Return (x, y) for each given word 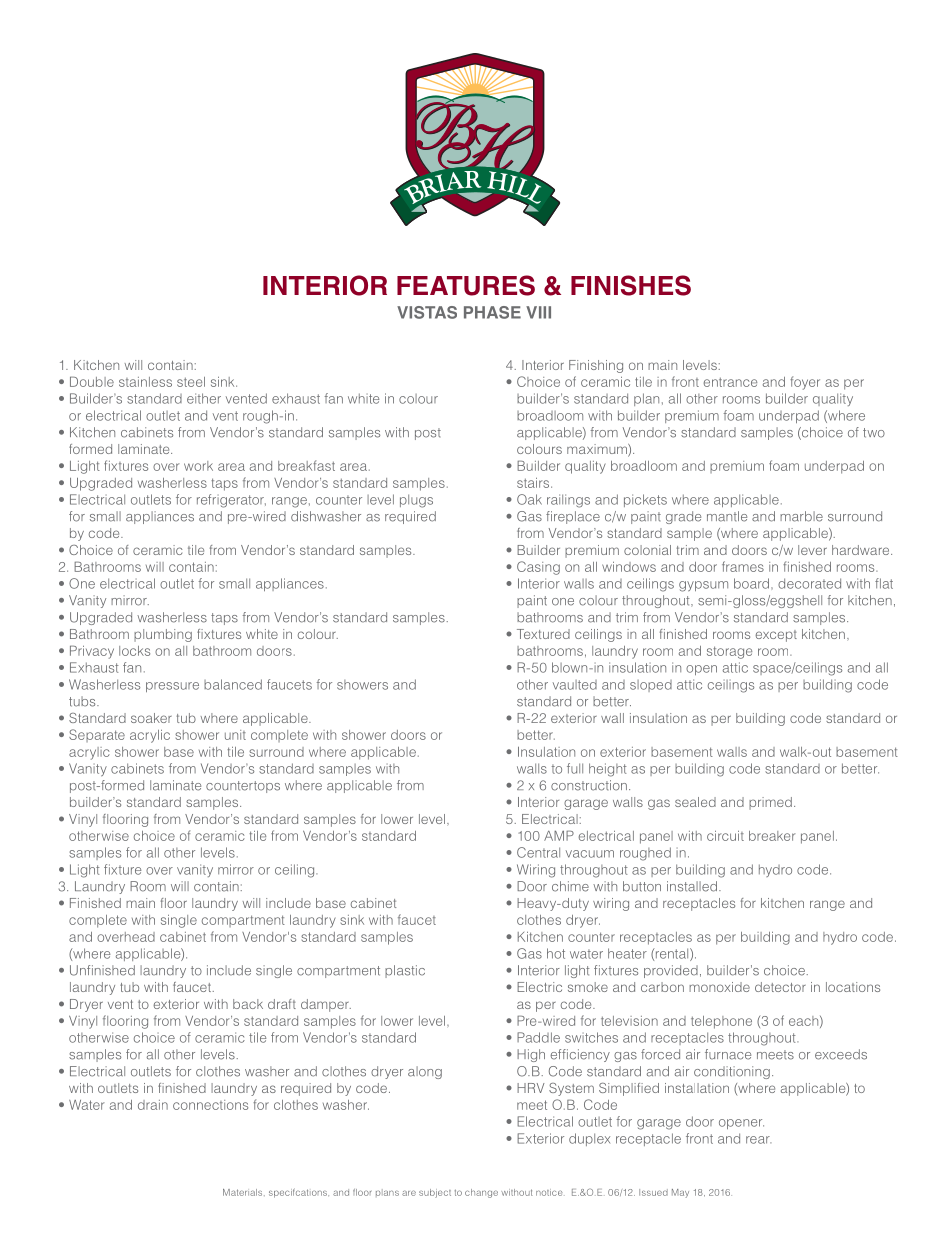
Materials (244, 1192)
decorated (809, 583)
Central (538, 852)
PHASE (492, 312)
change (481, 1193)
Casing (538, 568)
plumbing (163, 635)
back (248, 1004)
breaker (772, 836)
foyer (805, 383)
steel (191, 382)
